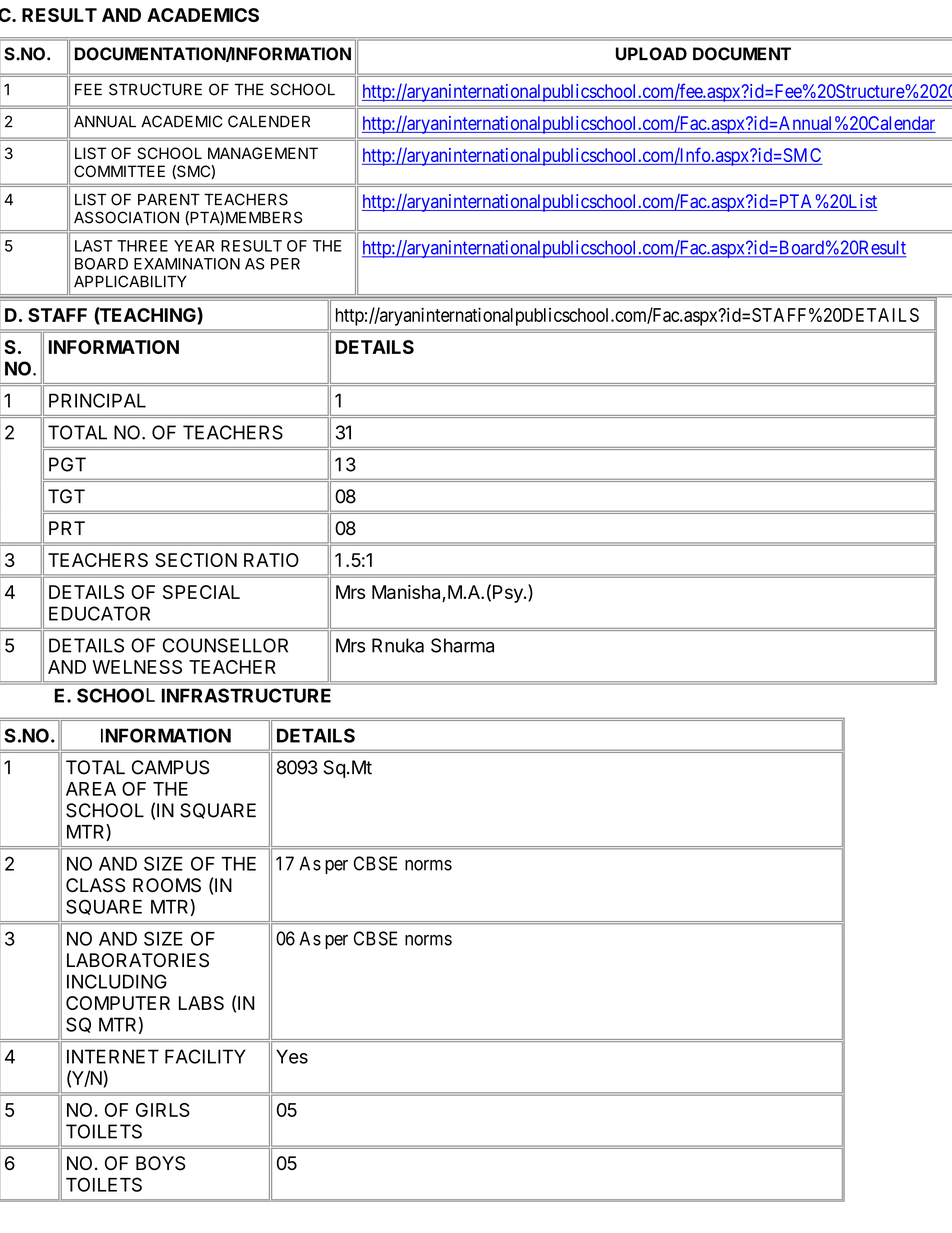 The height and width of the screenshot is (1233, 952). Describe the element at coordinates (462, 645) in the screenshot. I see `Sharma` at that location.
